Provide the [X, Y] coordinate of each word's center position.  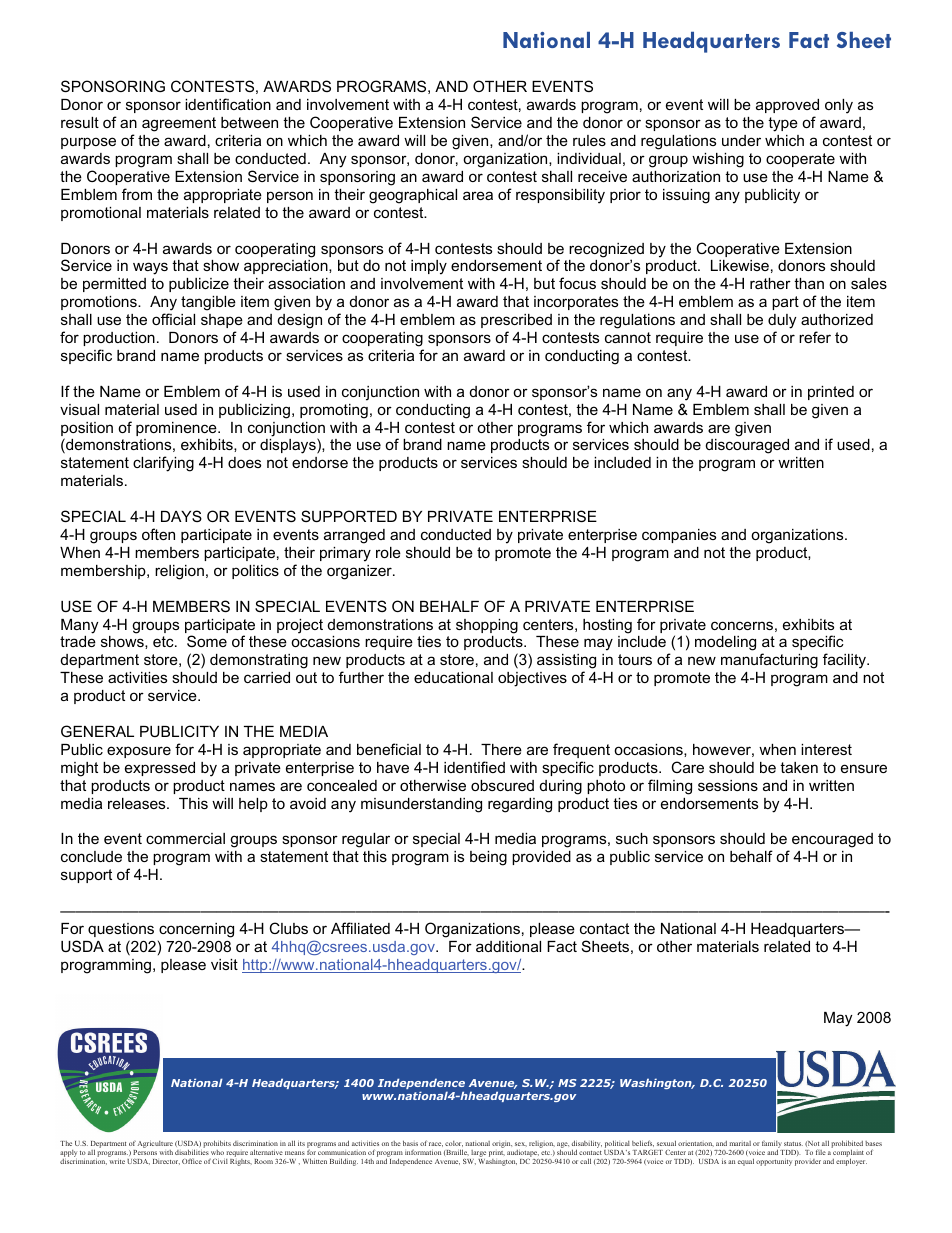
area [478, 195]
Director [166, 1162]
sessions [728, 785]
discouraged [747, 446]
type [783, 124]
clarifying [163, 464]
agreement [179, 124]
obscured [502, 785]
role [388, 552]
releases [138, 803]
